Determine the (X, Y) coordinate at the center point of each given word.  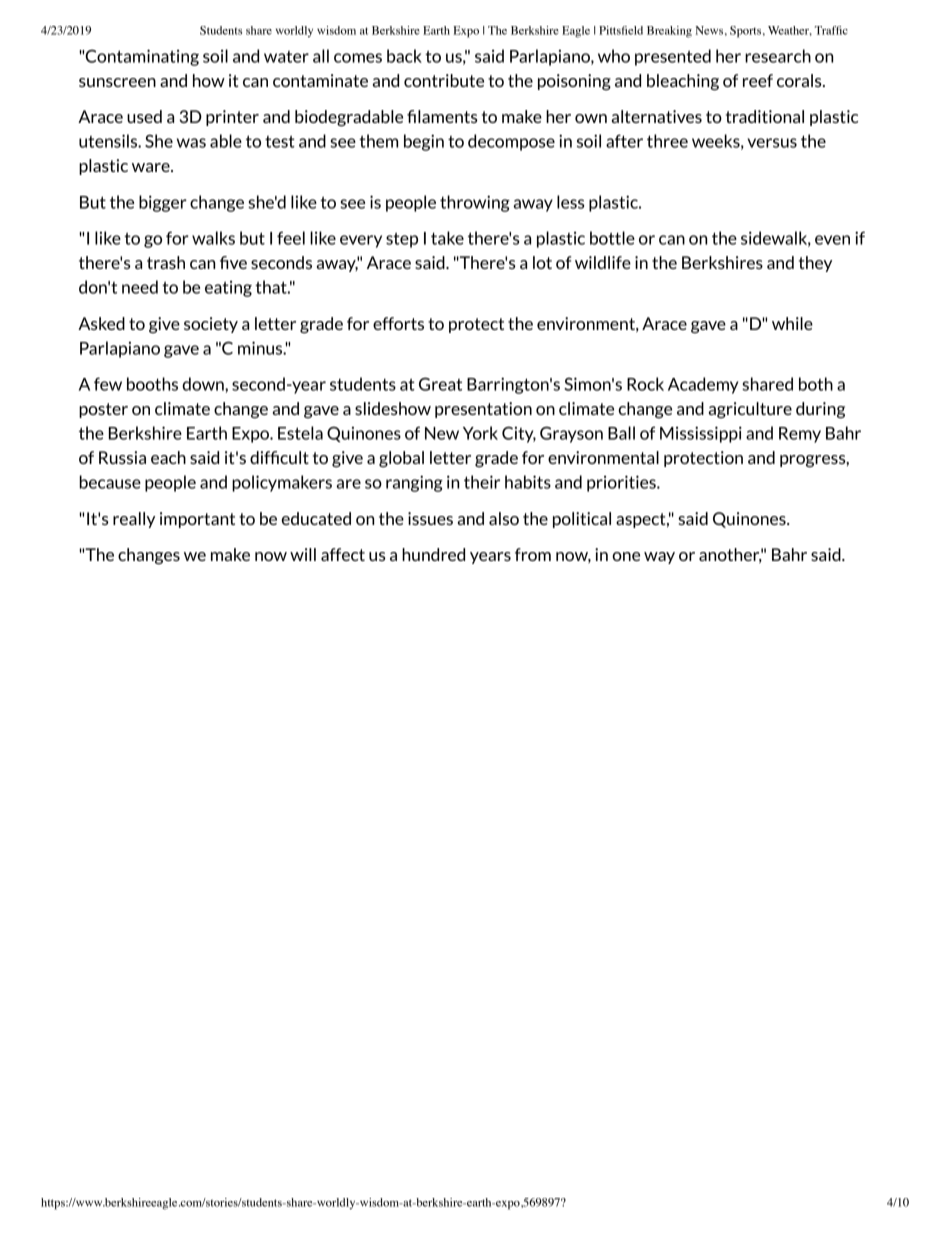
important (197, 520)
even (832, 240)
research (778, 56)
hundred (433, 554)
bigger (163, 203)
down (204, 384)
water (286, 57)
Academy (703, 385)
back (404, 56)
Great (440, 384)
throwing (475, 203)
